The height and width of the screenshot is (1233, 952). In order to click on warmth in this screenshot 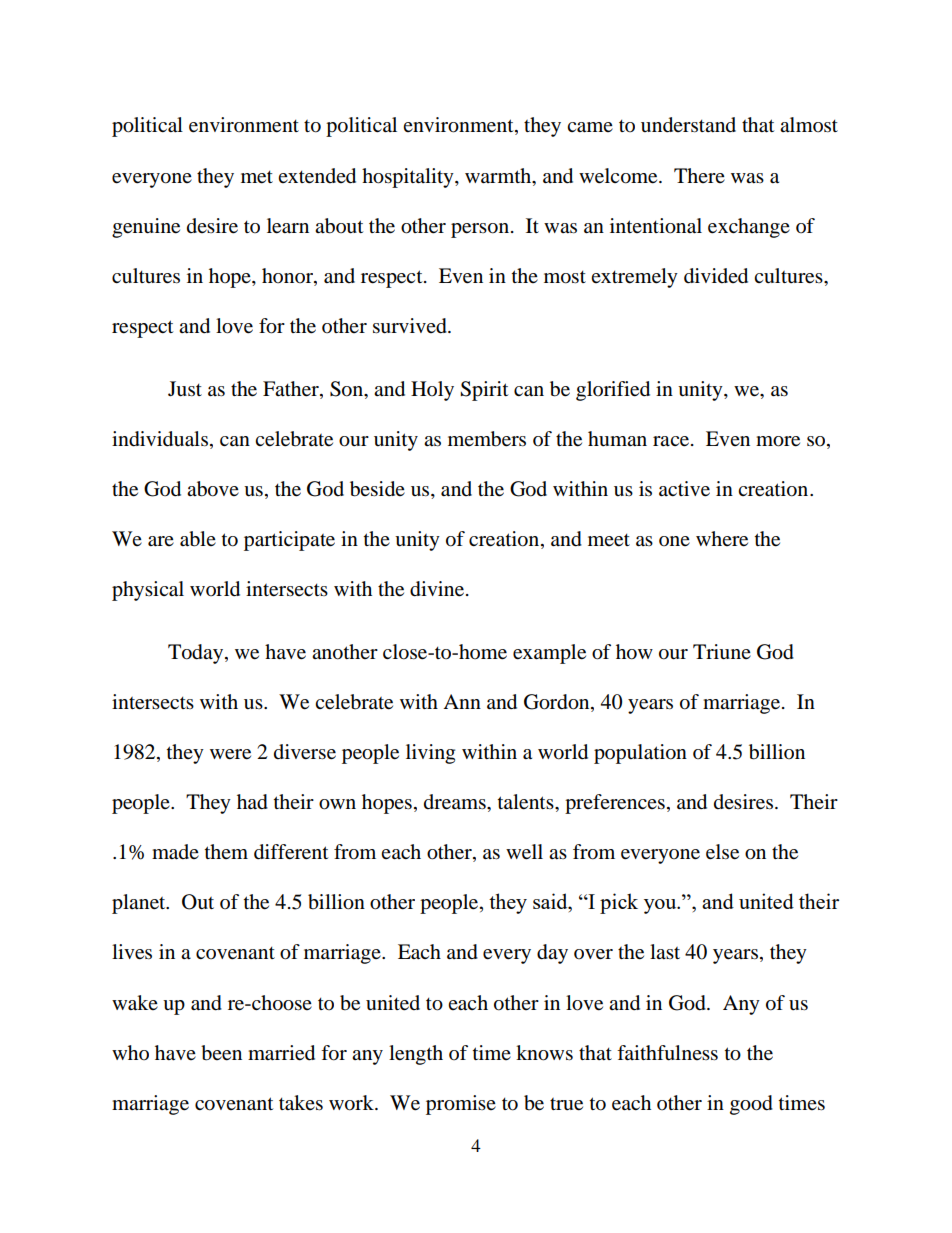, I will do `click(499, 176)`.
